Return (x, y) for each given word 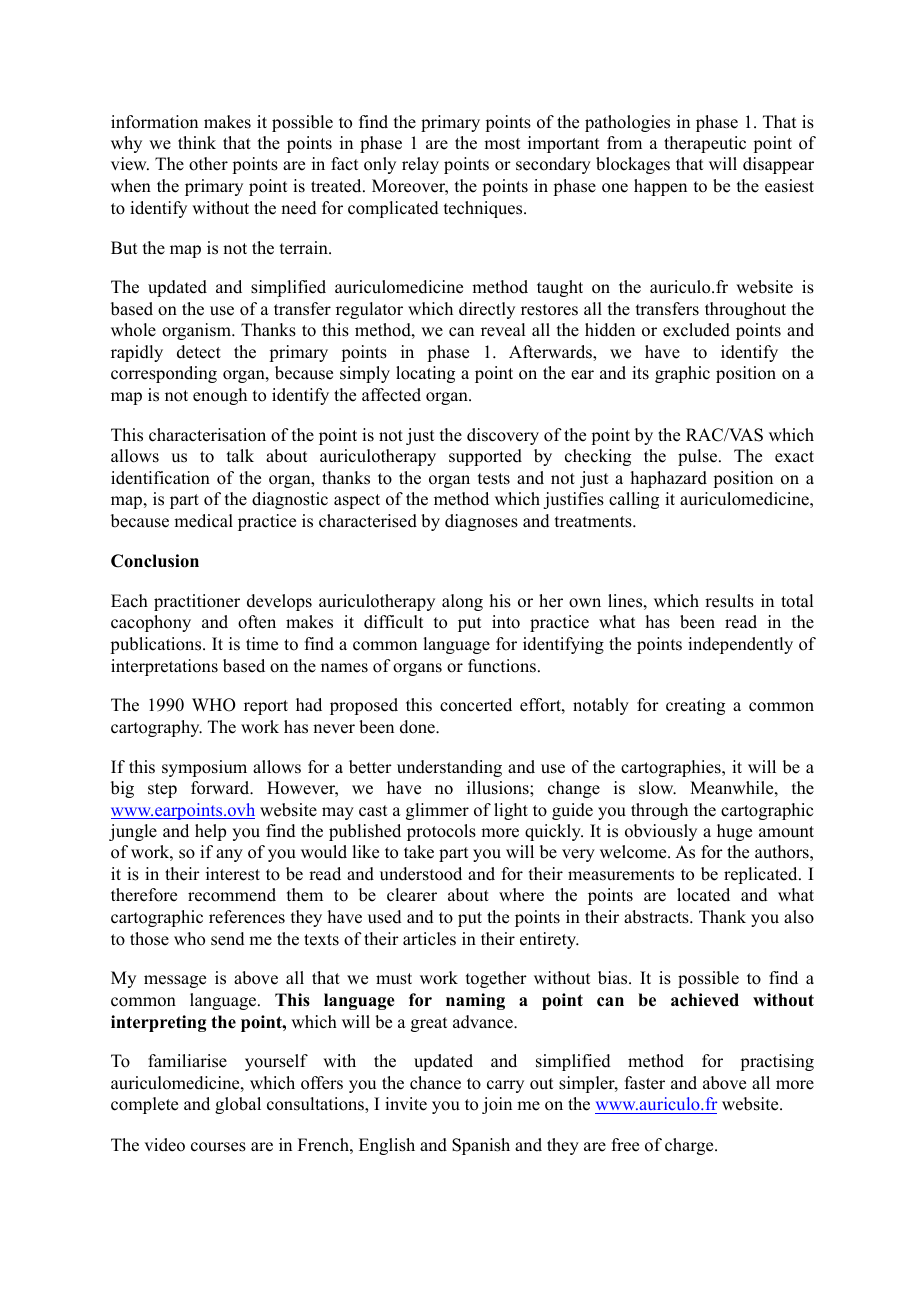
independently (740, 645)
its (640, 373)
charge (690, 1146)
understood (421, 874)
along (462, 602)
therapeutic (705, 144)
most (502, 144)
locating (425, 374)
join (497, 1105)
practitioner (197, 602)
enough (220, 396)
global (238, 1105)
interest (233, 874)
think (197, 142)
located (703, 895)
